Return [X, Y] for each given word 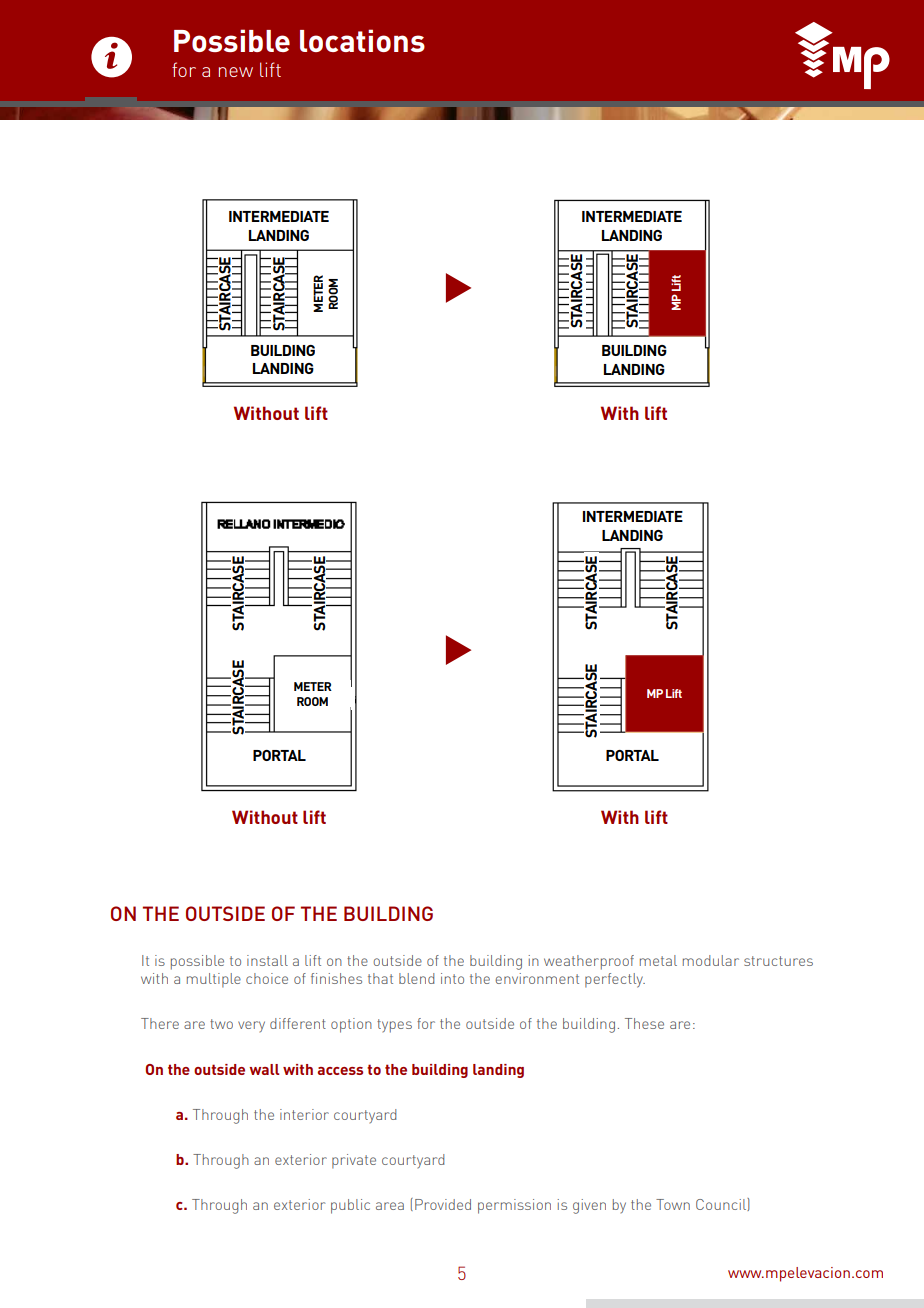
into [452, 978]
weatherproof [589, 962]
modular [711, 960]
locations [362, 40]
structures [778, 961]
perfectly [615, 980]
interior [304, 1114]
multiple [214, 980]
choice [267, 978]
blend [416, 978]
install [267, 960]
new [236, 72]
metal [658, 960]
